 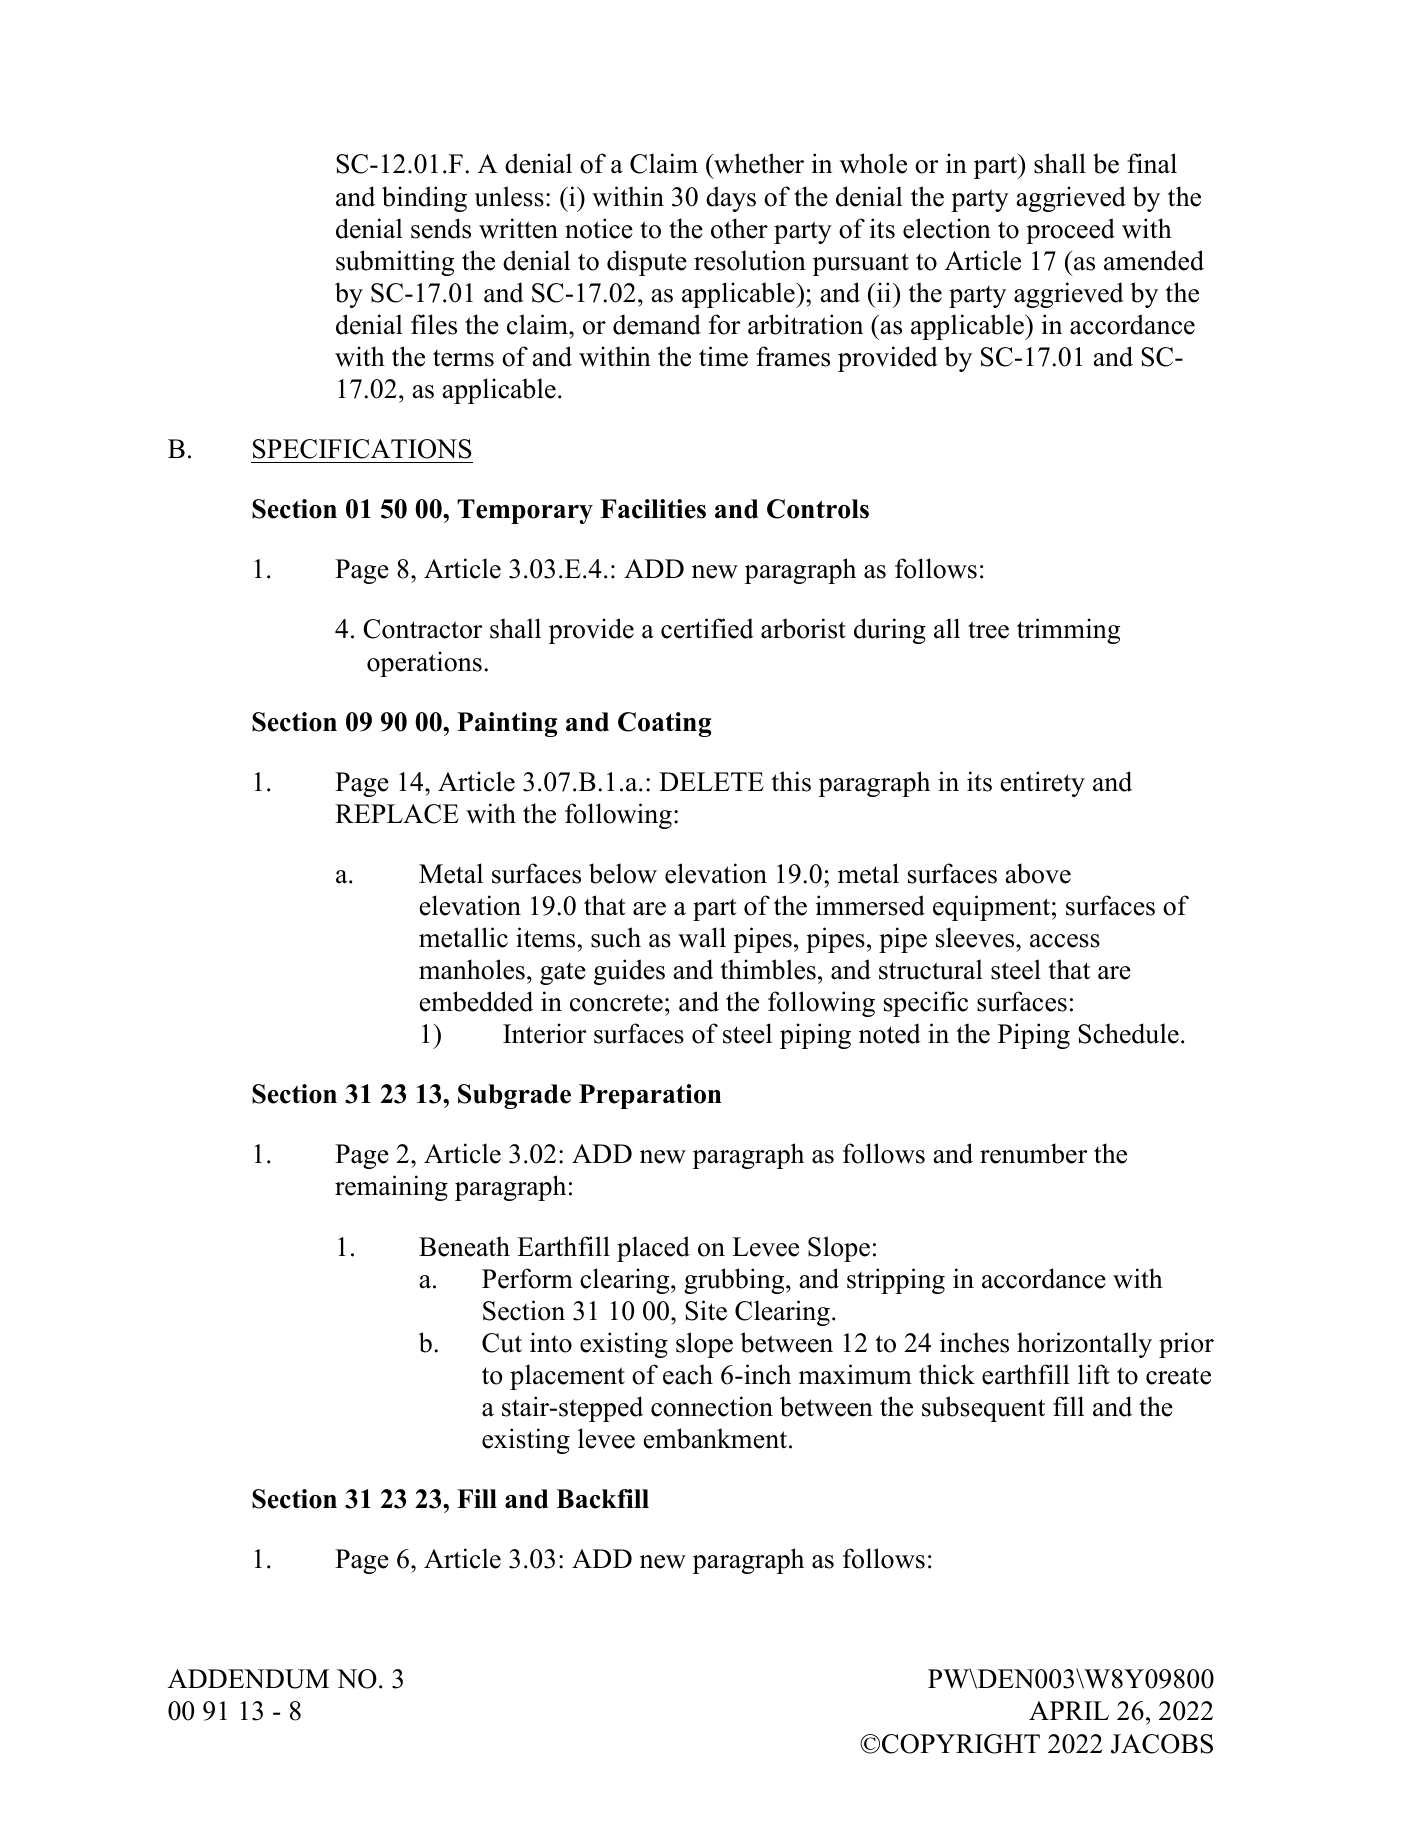 What do you see at coordinates (961, 1744) in the image?
I see `COPYRIGHT` at bounding box center [961, 1744].
